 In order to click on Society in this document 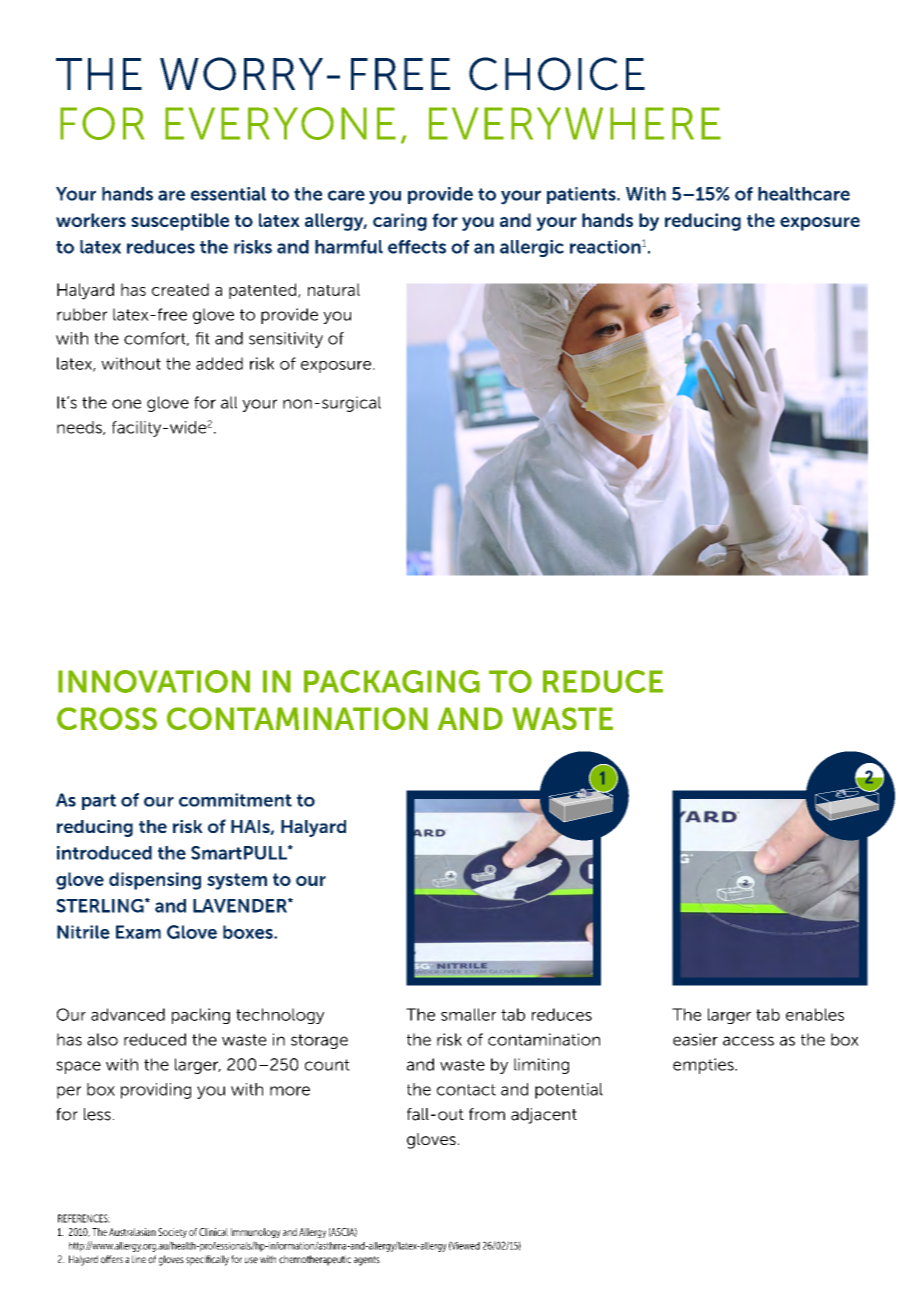, I will do `click(172, 1233)`.
